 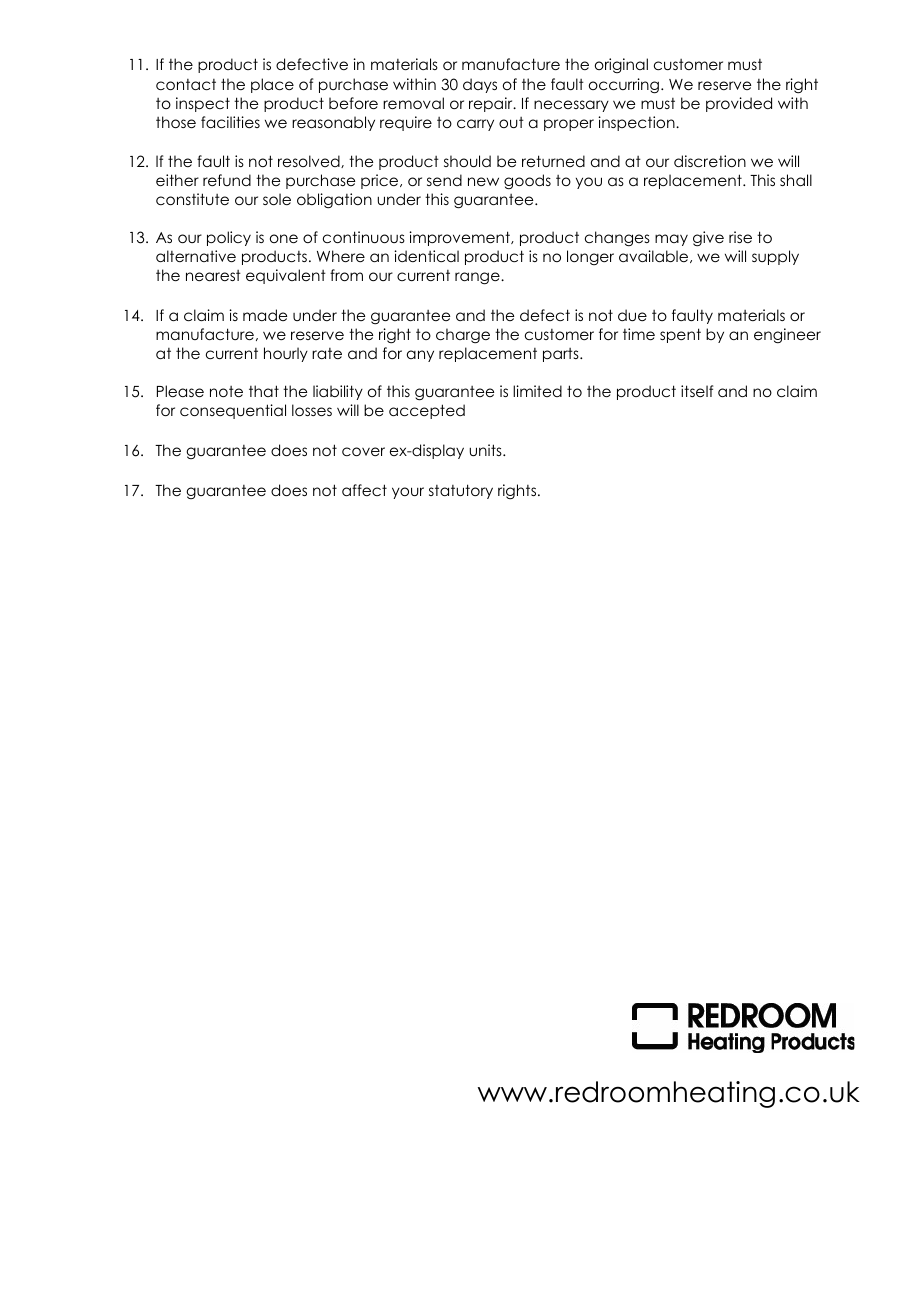 What do you see at coordinates (710, 161) in the image?
I see `discretion` at bounding box center [710, 161].
